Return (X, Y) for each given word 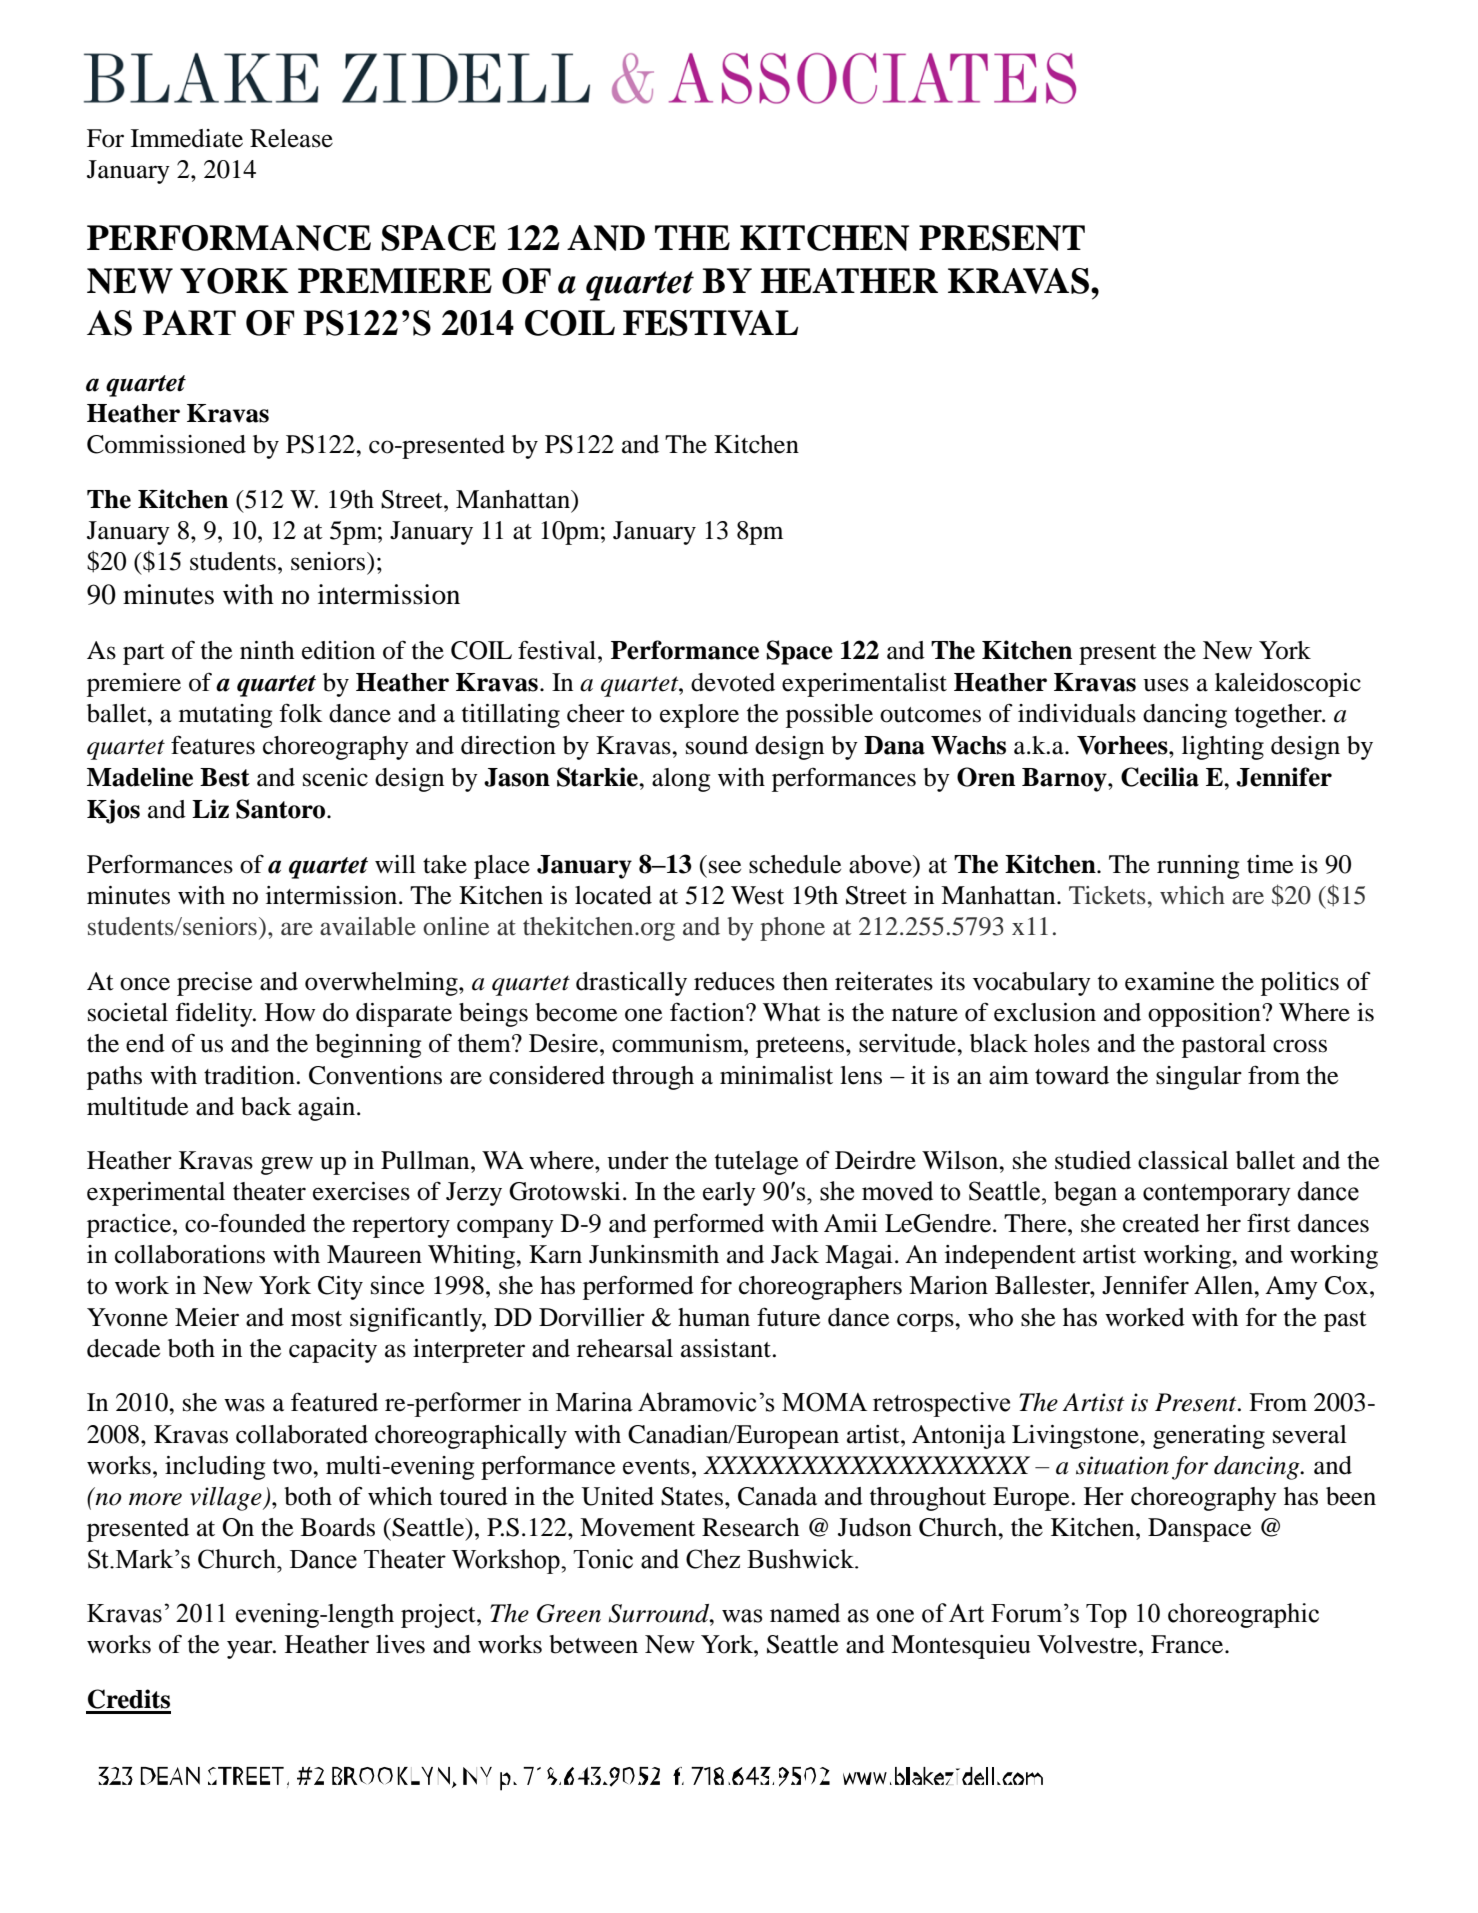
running (1198, 867)
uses (1166, 685)
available (368, 926)
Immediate (187, 138)
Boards (338, 1527)
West (757, 895)
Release (291, 138)
